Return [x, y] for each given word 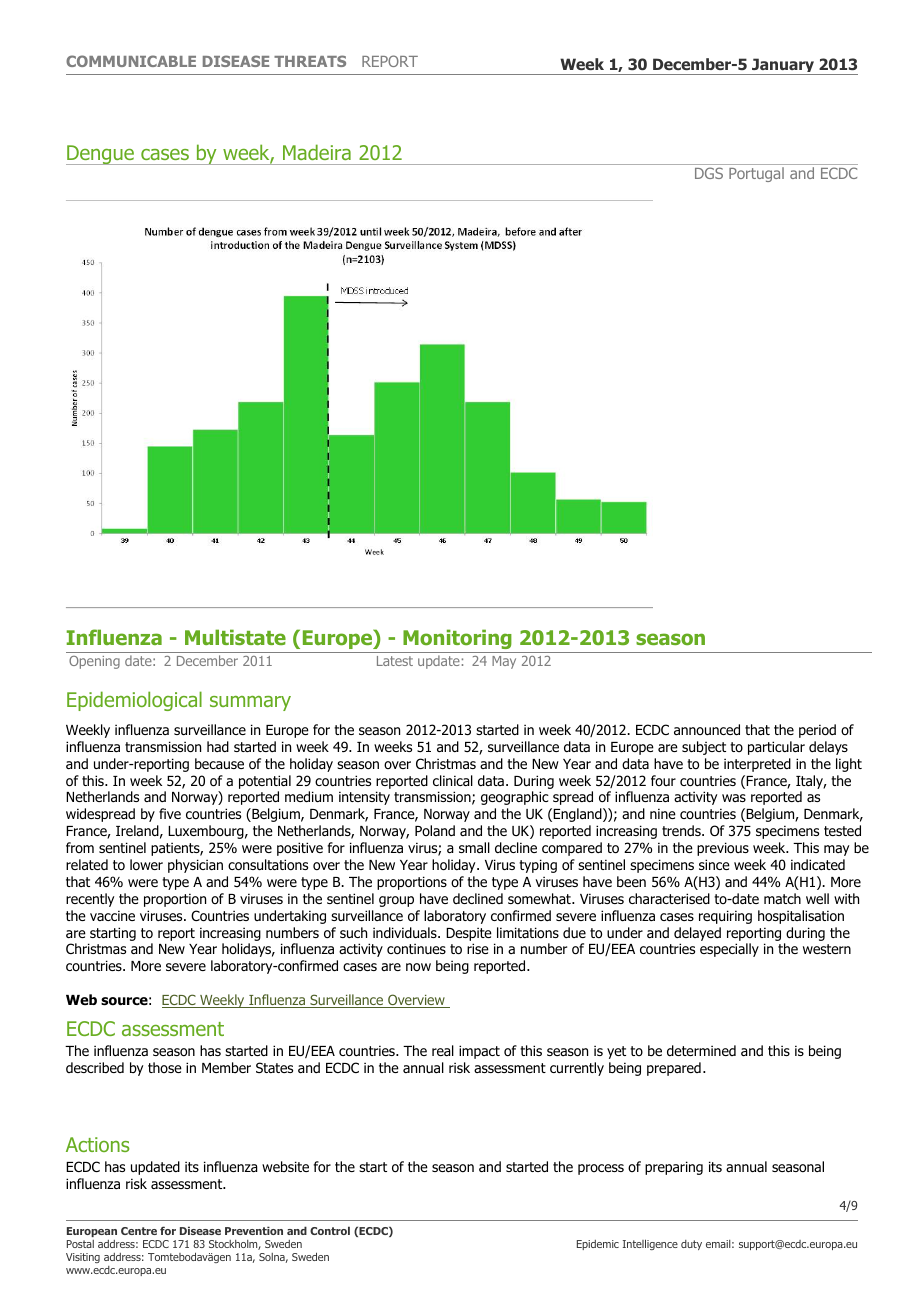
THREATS [310, 61]
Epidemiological [134, 701]
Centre [139, 1231]
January [783, 66]
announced [707, 729]
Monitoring [457, 639]
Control [330, 1230]
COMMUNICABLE [131, 61]
